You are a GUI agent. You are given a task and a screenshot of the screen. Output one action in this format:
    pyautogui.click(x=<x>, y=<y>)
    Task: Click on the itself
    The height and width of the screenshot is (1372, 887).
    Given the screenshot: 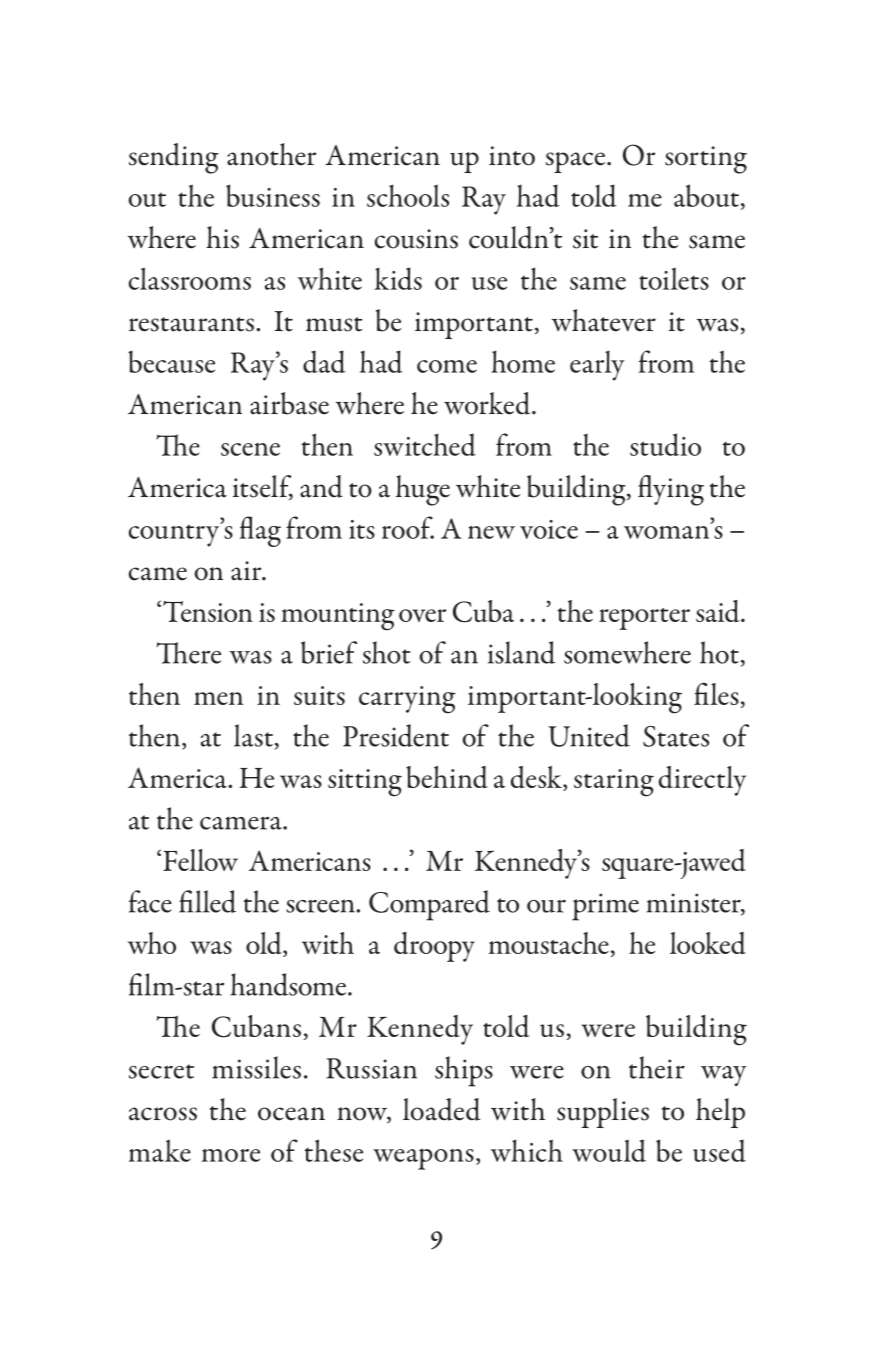 What is the action you would take?
    pyautogui.click(x=263, y=487)
